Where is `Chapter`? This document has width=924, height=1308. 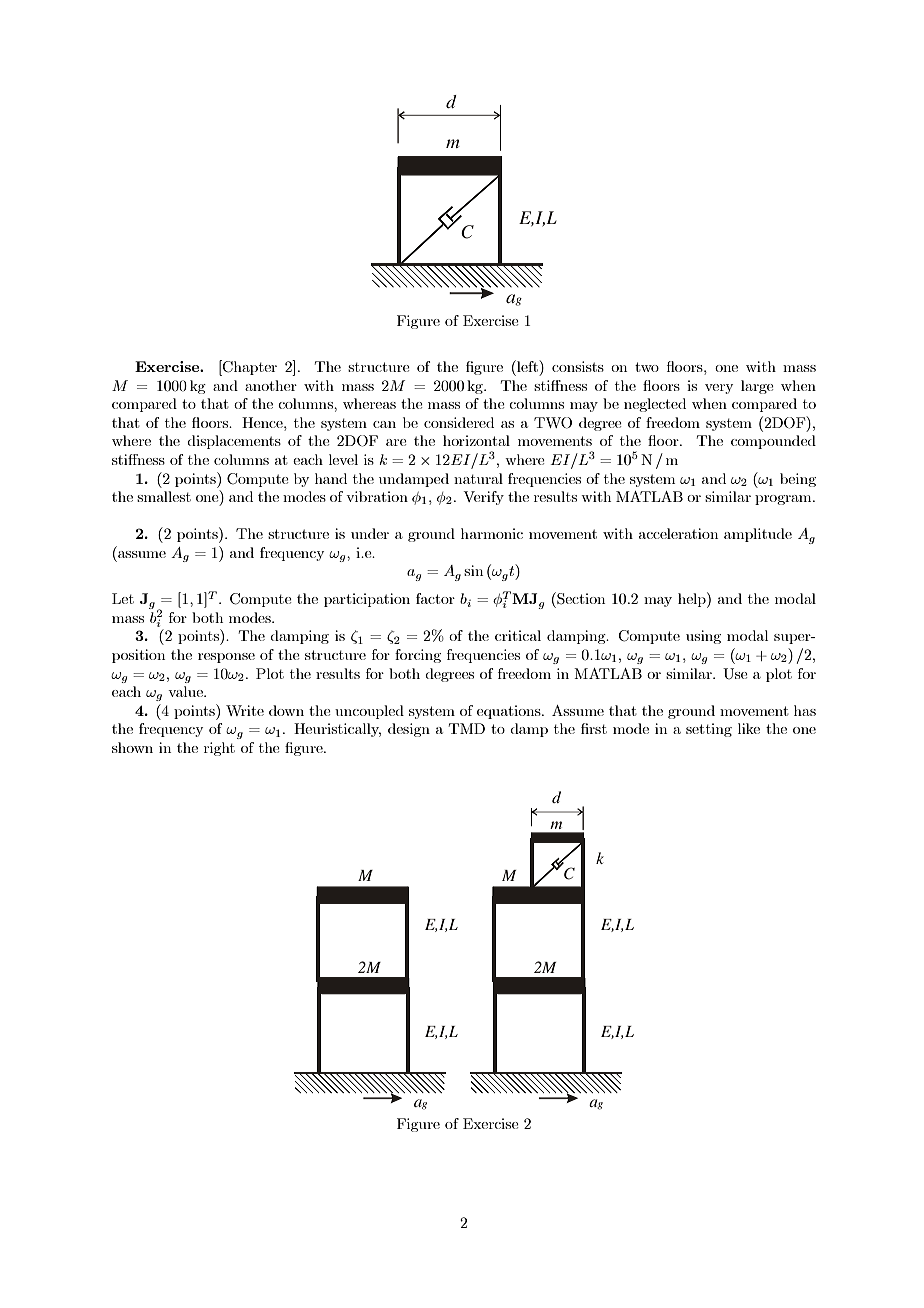
Chapter is located at coordinates (249, 368).
